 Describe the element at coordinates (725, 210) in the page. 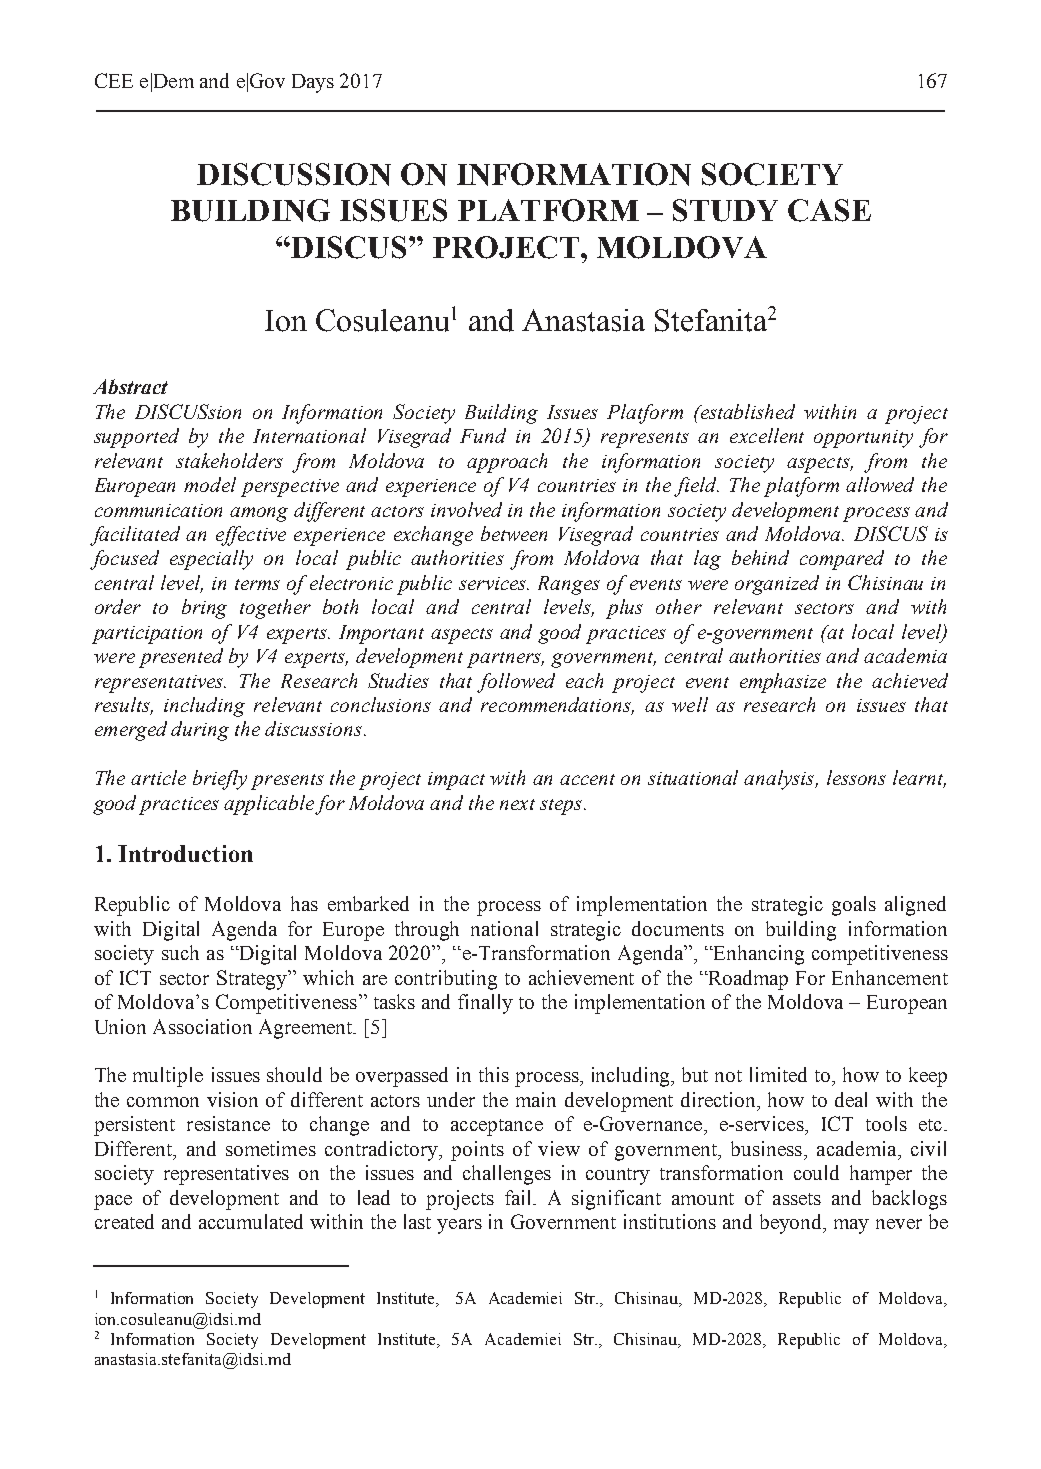

I see `STUDY` at that location.
